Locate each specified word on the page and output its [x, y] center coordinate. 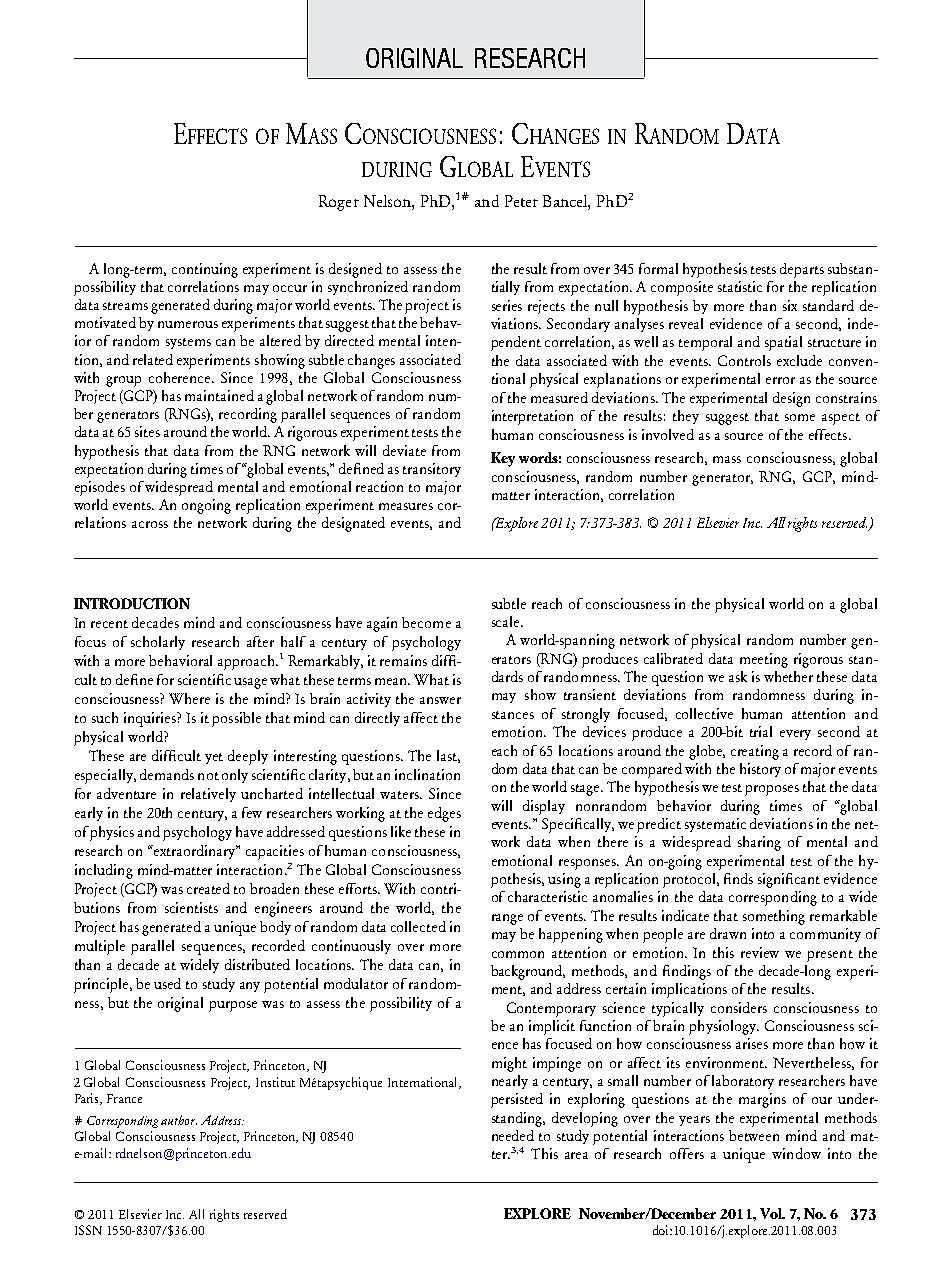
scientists [191, 907]
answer [440, 700]
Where [189, 698]
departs [802, 270]
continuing [205, 270]
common [518, 954]
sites [147, 431]
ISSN [88, 1230]
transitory [432, 470]
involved [668, 434]
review [760, 952]
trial [761, 731]
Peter [521, 201]
